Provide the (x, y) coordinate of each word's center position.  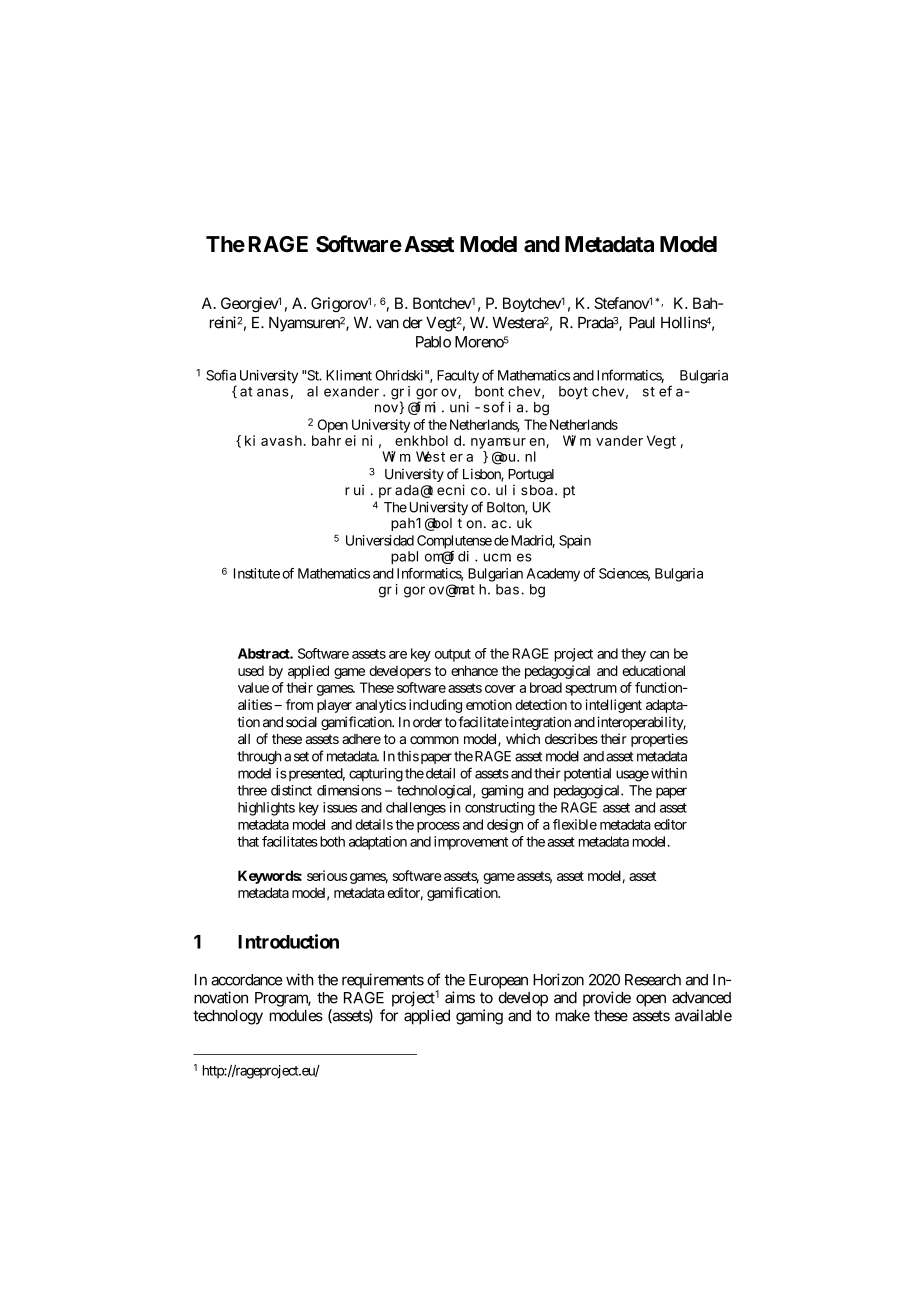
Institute (257, 573)
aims (460, 997)
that (248, 841)
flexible (575, 824)
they (633, 655)
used (251, 671)
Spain (575, 542)
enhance (474, 670)
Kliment (349, 375)
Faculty (458, 377)
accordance (247, 980)
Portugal (531, 475)
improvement (471, 843)
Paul (642, 323)
